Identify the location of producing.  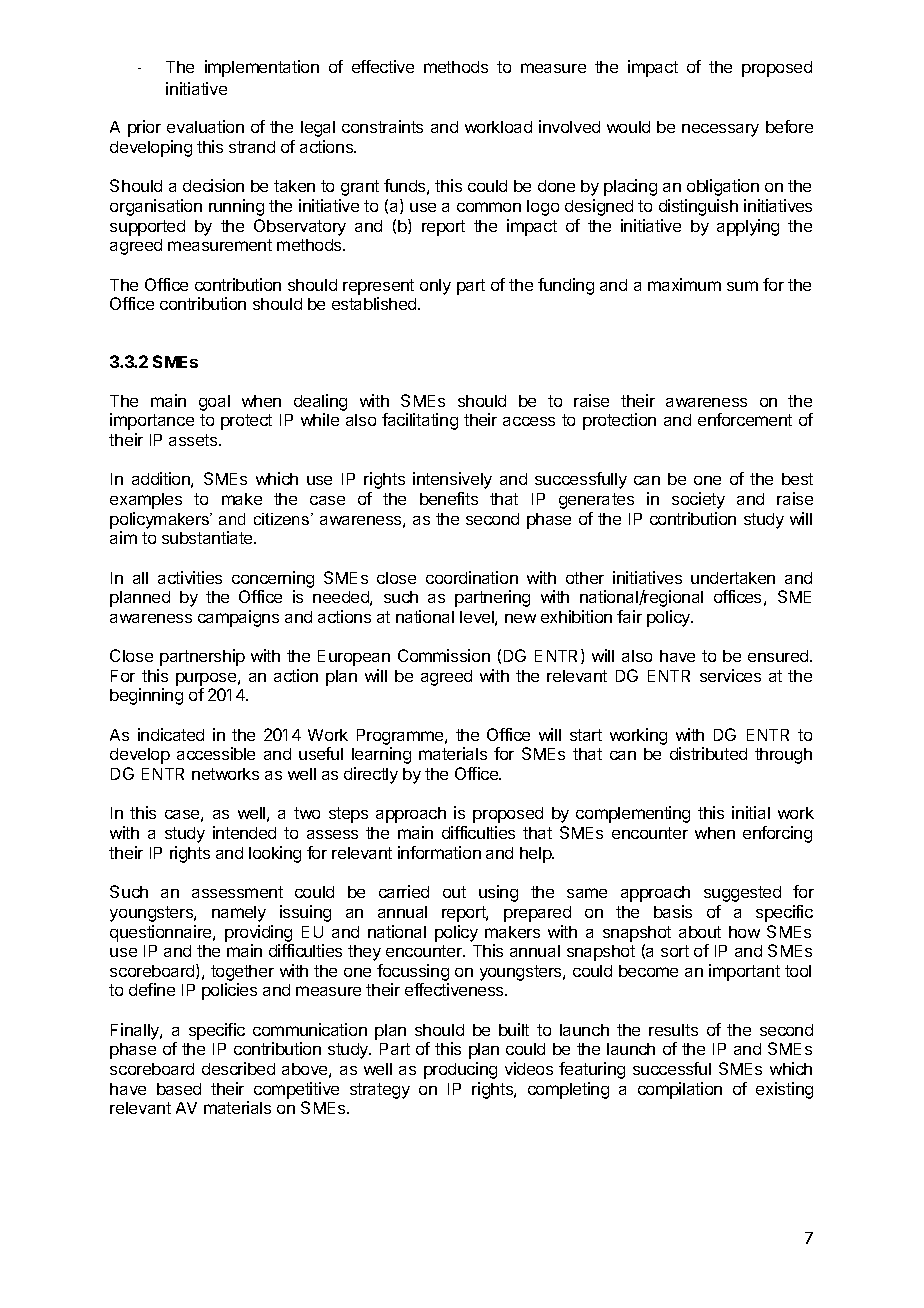
(460, 1070).
